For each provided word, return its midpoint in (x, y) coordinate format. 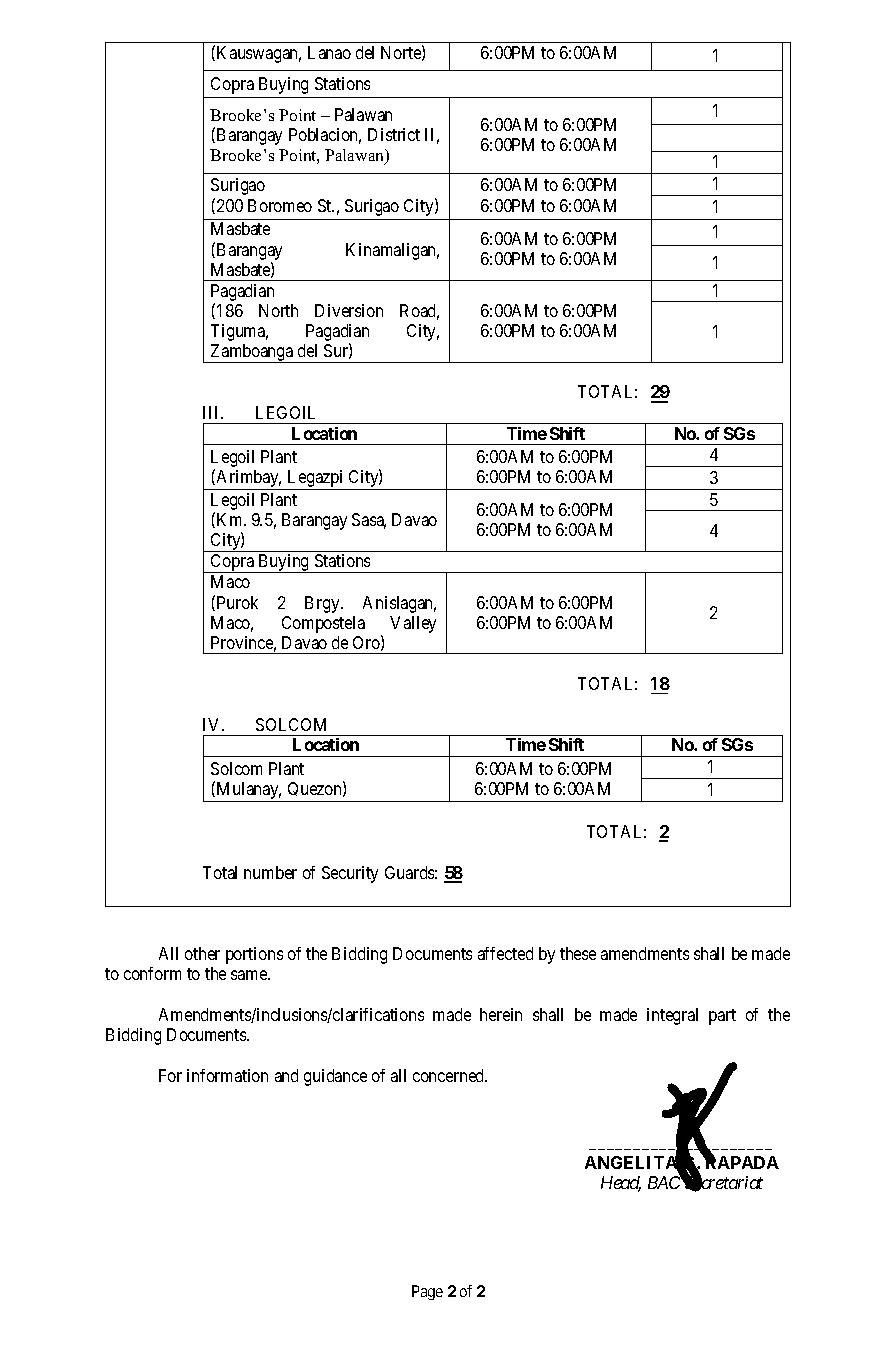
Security (350, 874)
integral (672, 1016)
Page (427, 1292)
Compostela (323, 624)
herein (501, 1014)
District (394, 134)
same (250, 975)
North (278, 310)
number (270, 872)
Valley (413, 624)
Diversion (349, 310)
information (227, 1075)
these (578, 953)
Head (621, 1184)
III (213, 412)
